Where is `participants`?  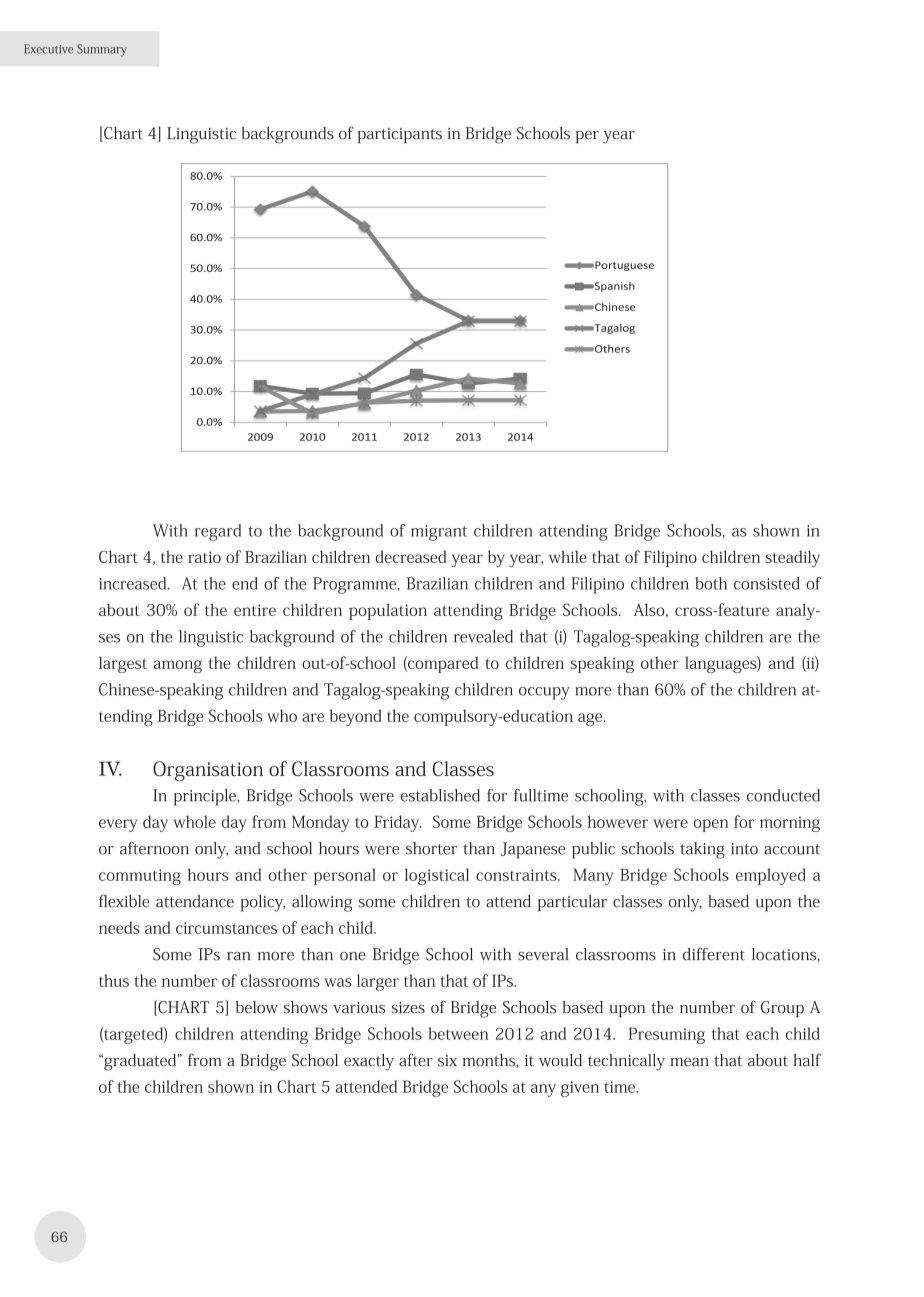 participants is located at coordinates (400, 135).
